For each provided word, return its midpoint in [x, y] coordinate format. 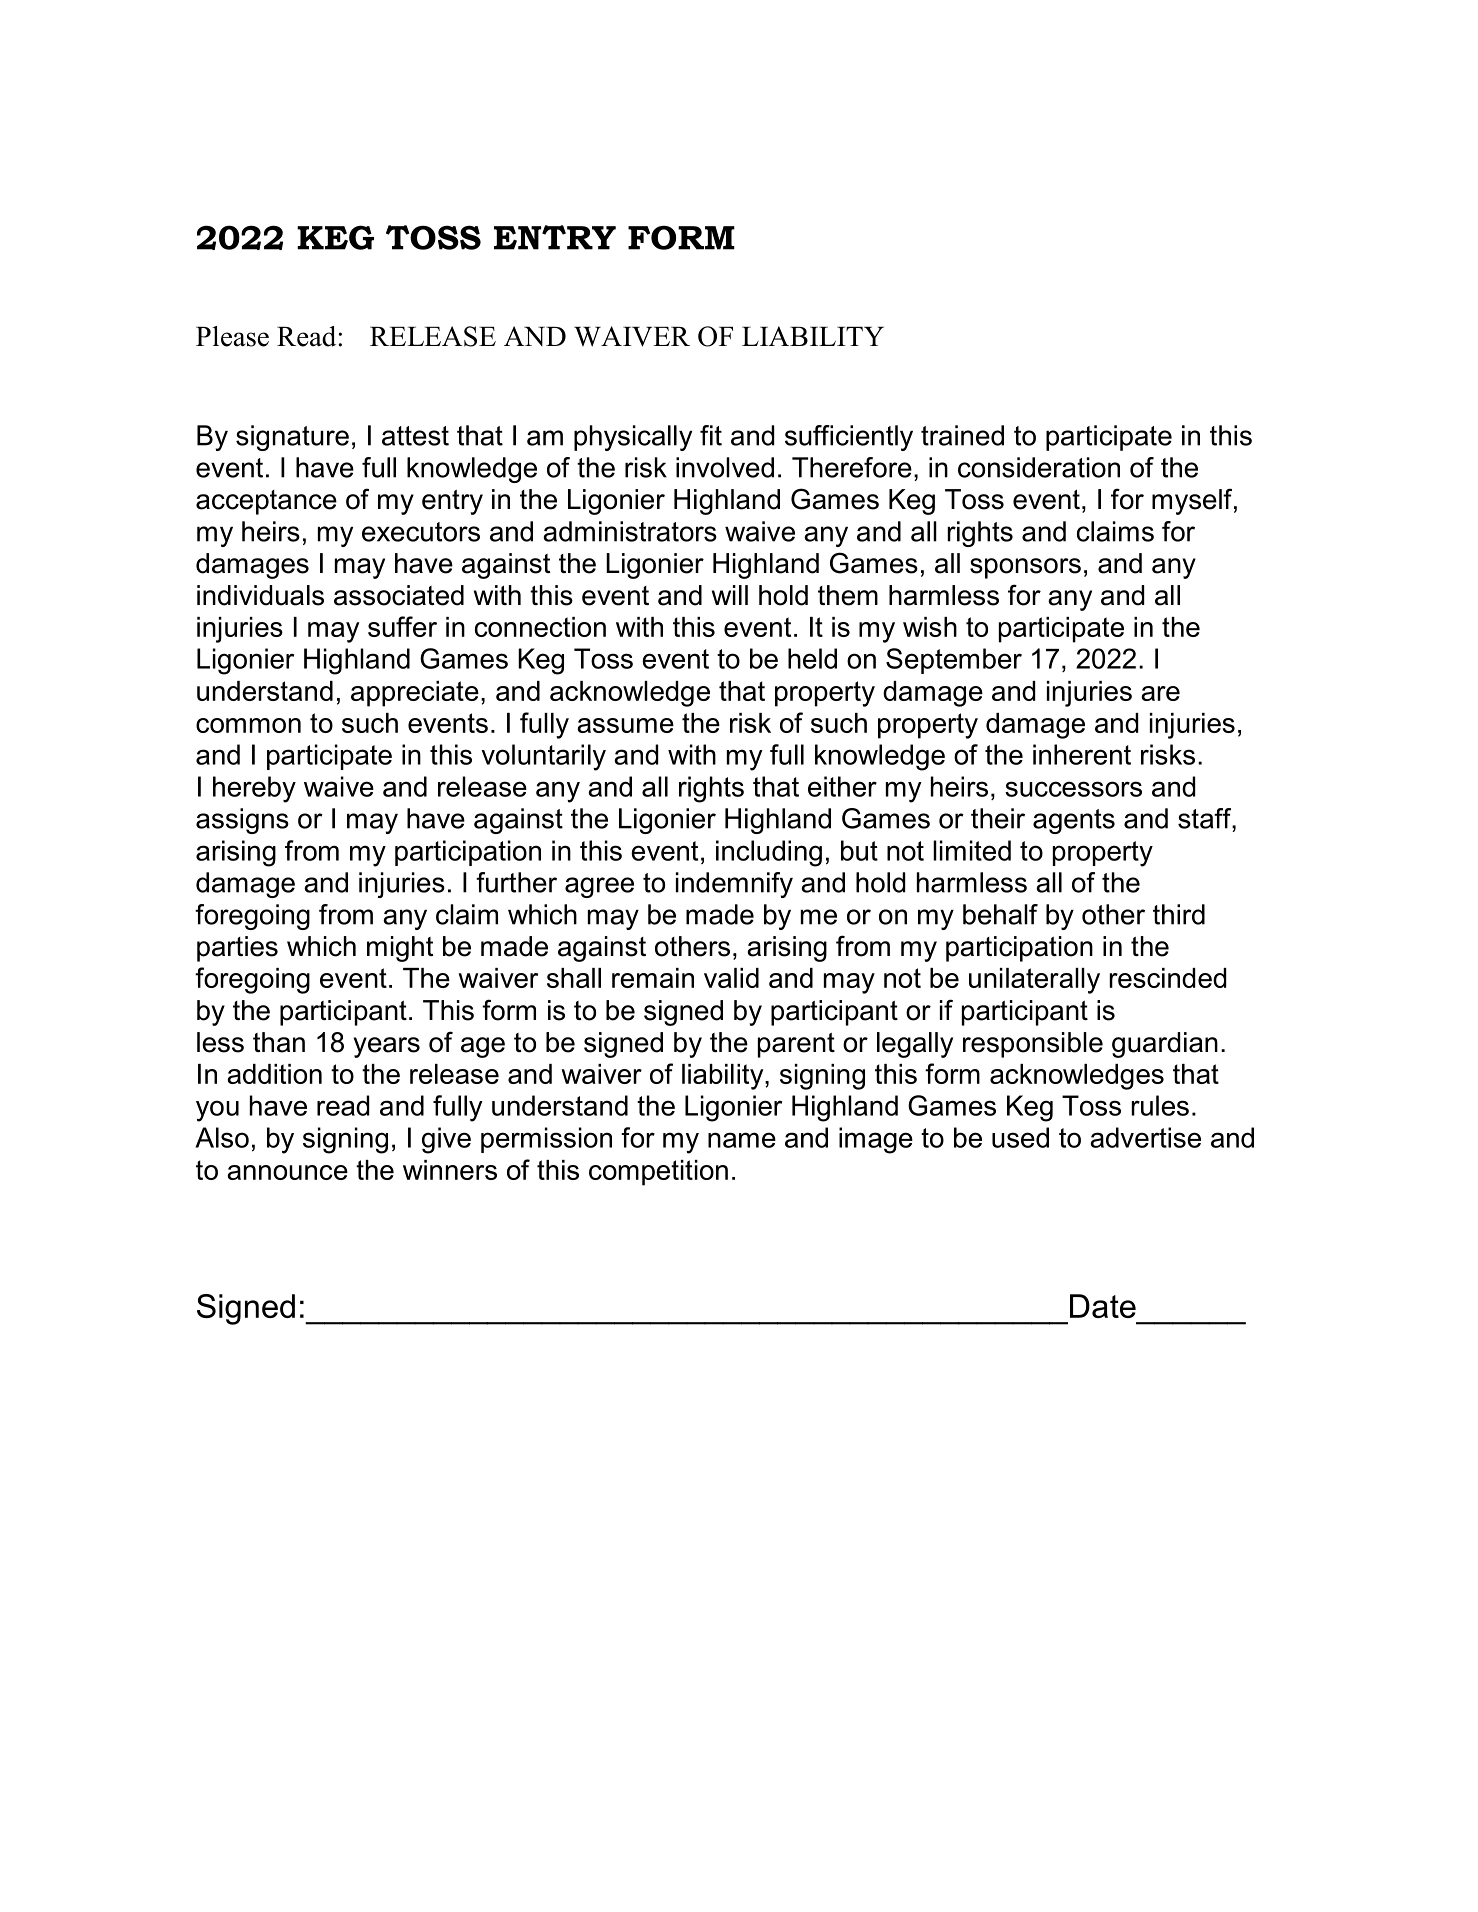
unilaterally [1034, 981]
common [248, 725]
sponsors [1025, 568]
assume [625, 725]
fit [711, 435]
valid [731, 978]
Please [232, 336]
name [742, 1140]
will [730, 595]
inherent [1082, 754]
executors [421, 532]
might [400, 949]
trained [962, 435]
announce [287, 1172]
